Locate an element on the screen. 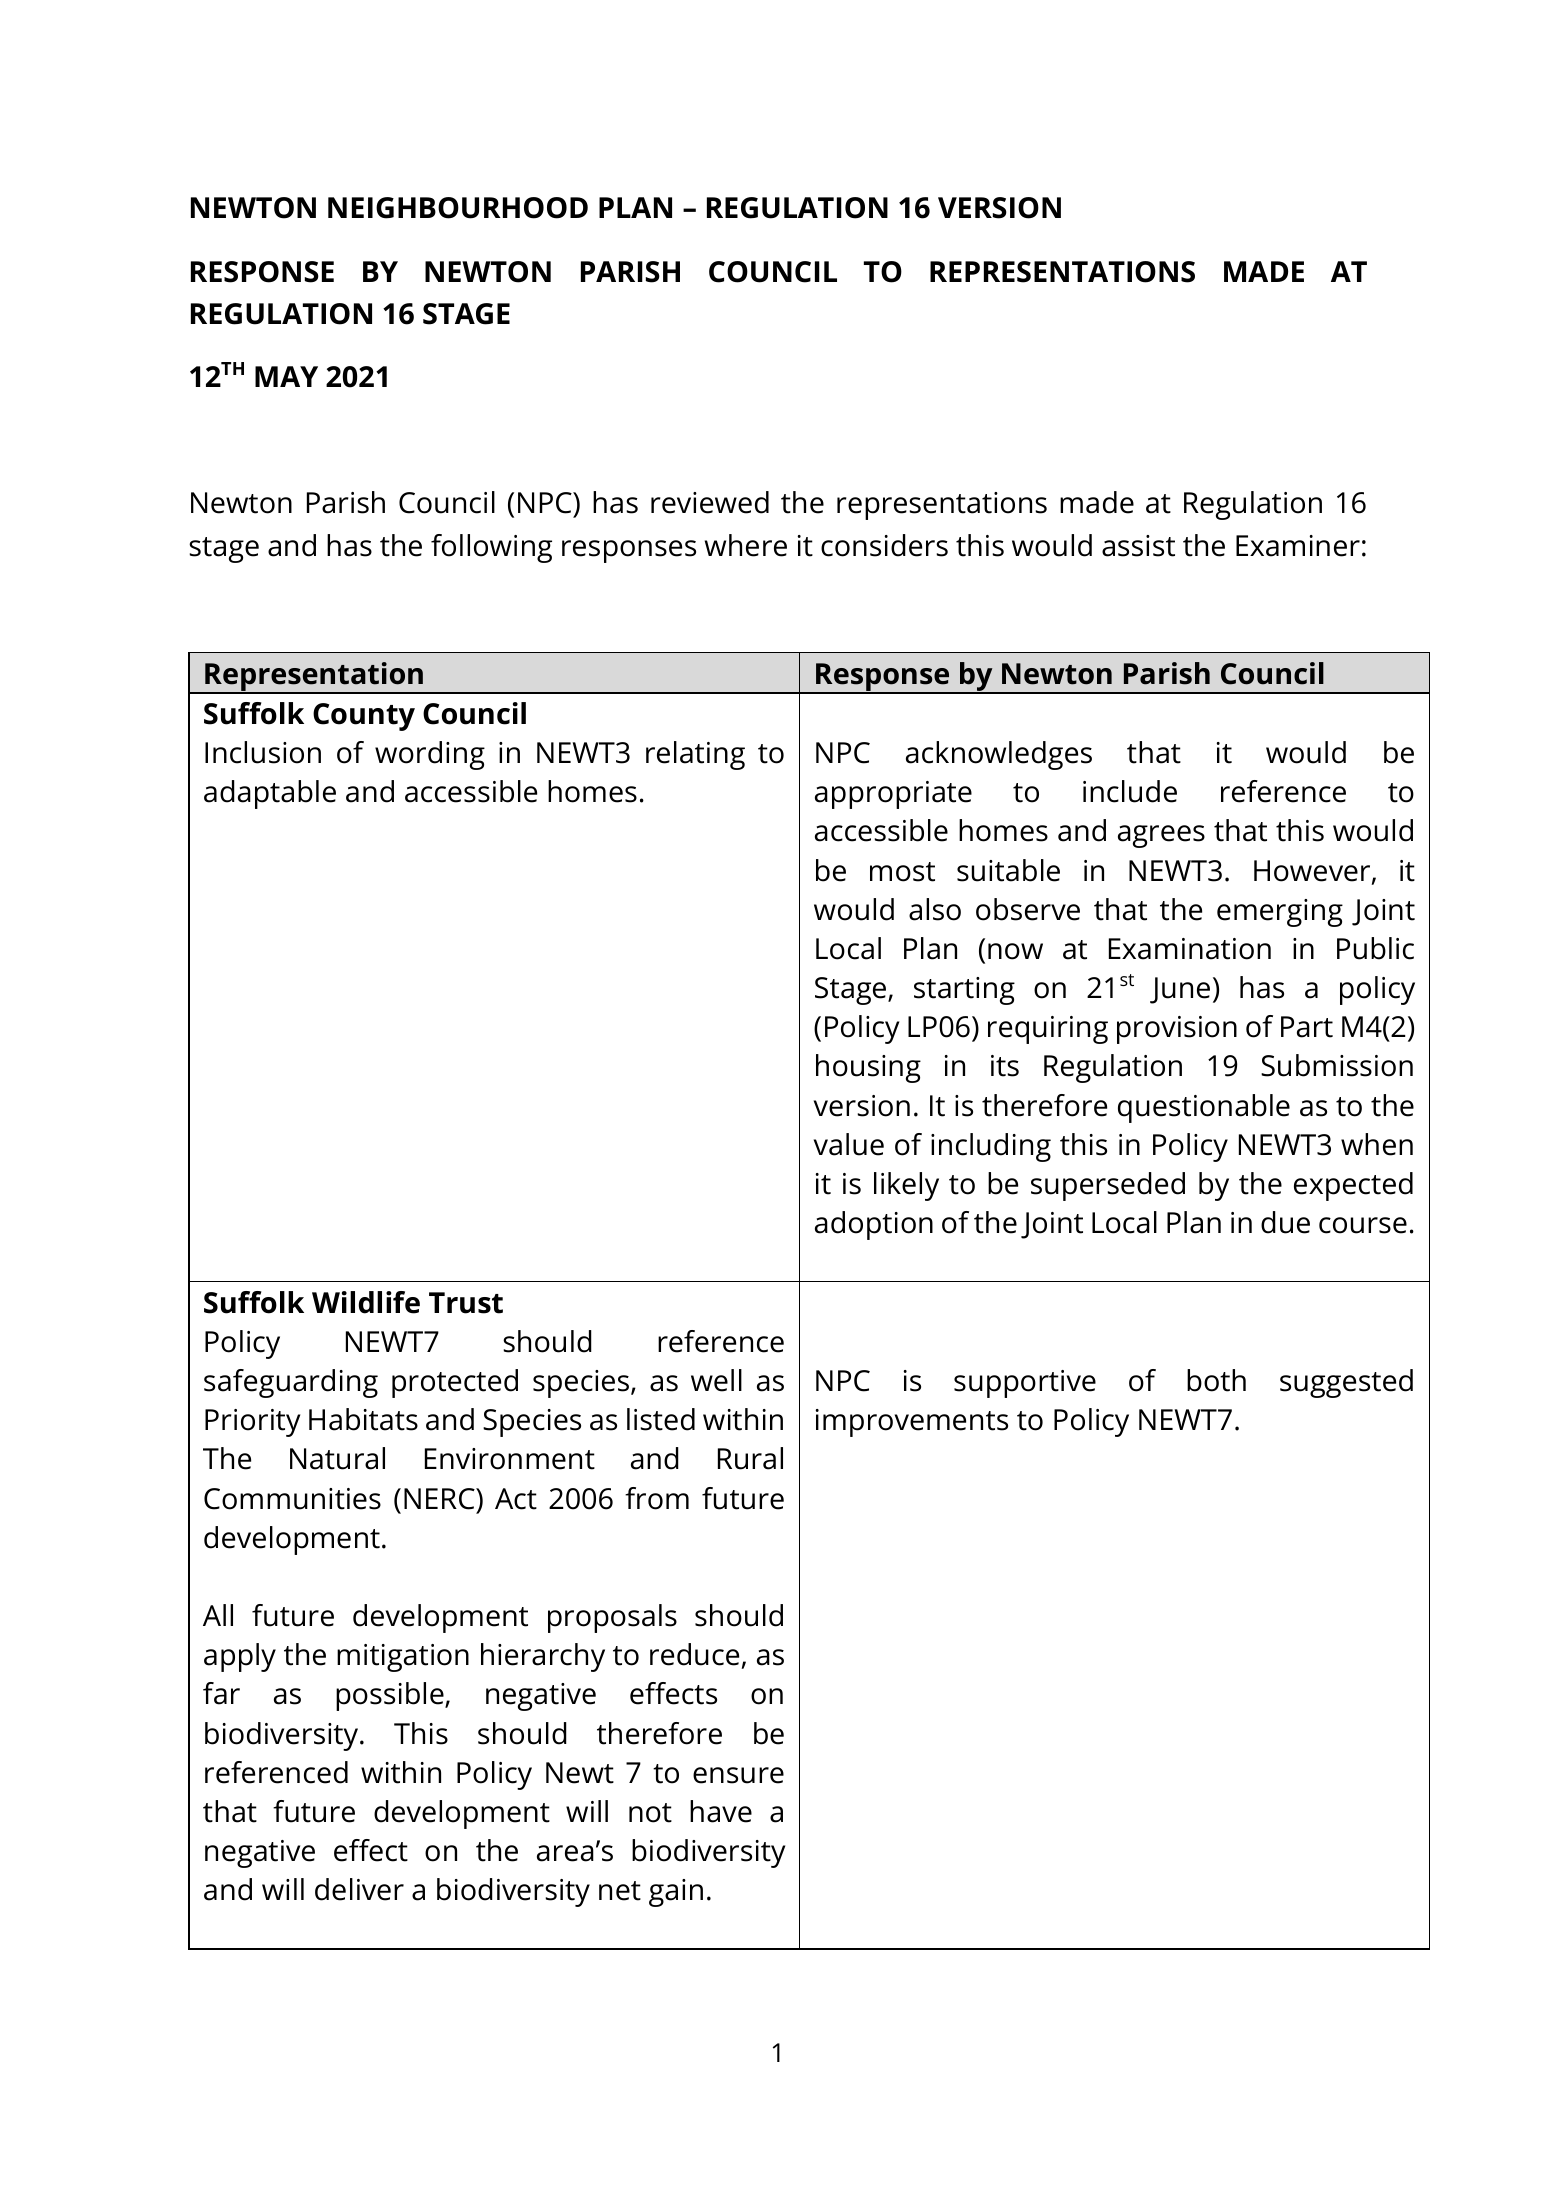  deliver is located at coordinates (359, 1889).
